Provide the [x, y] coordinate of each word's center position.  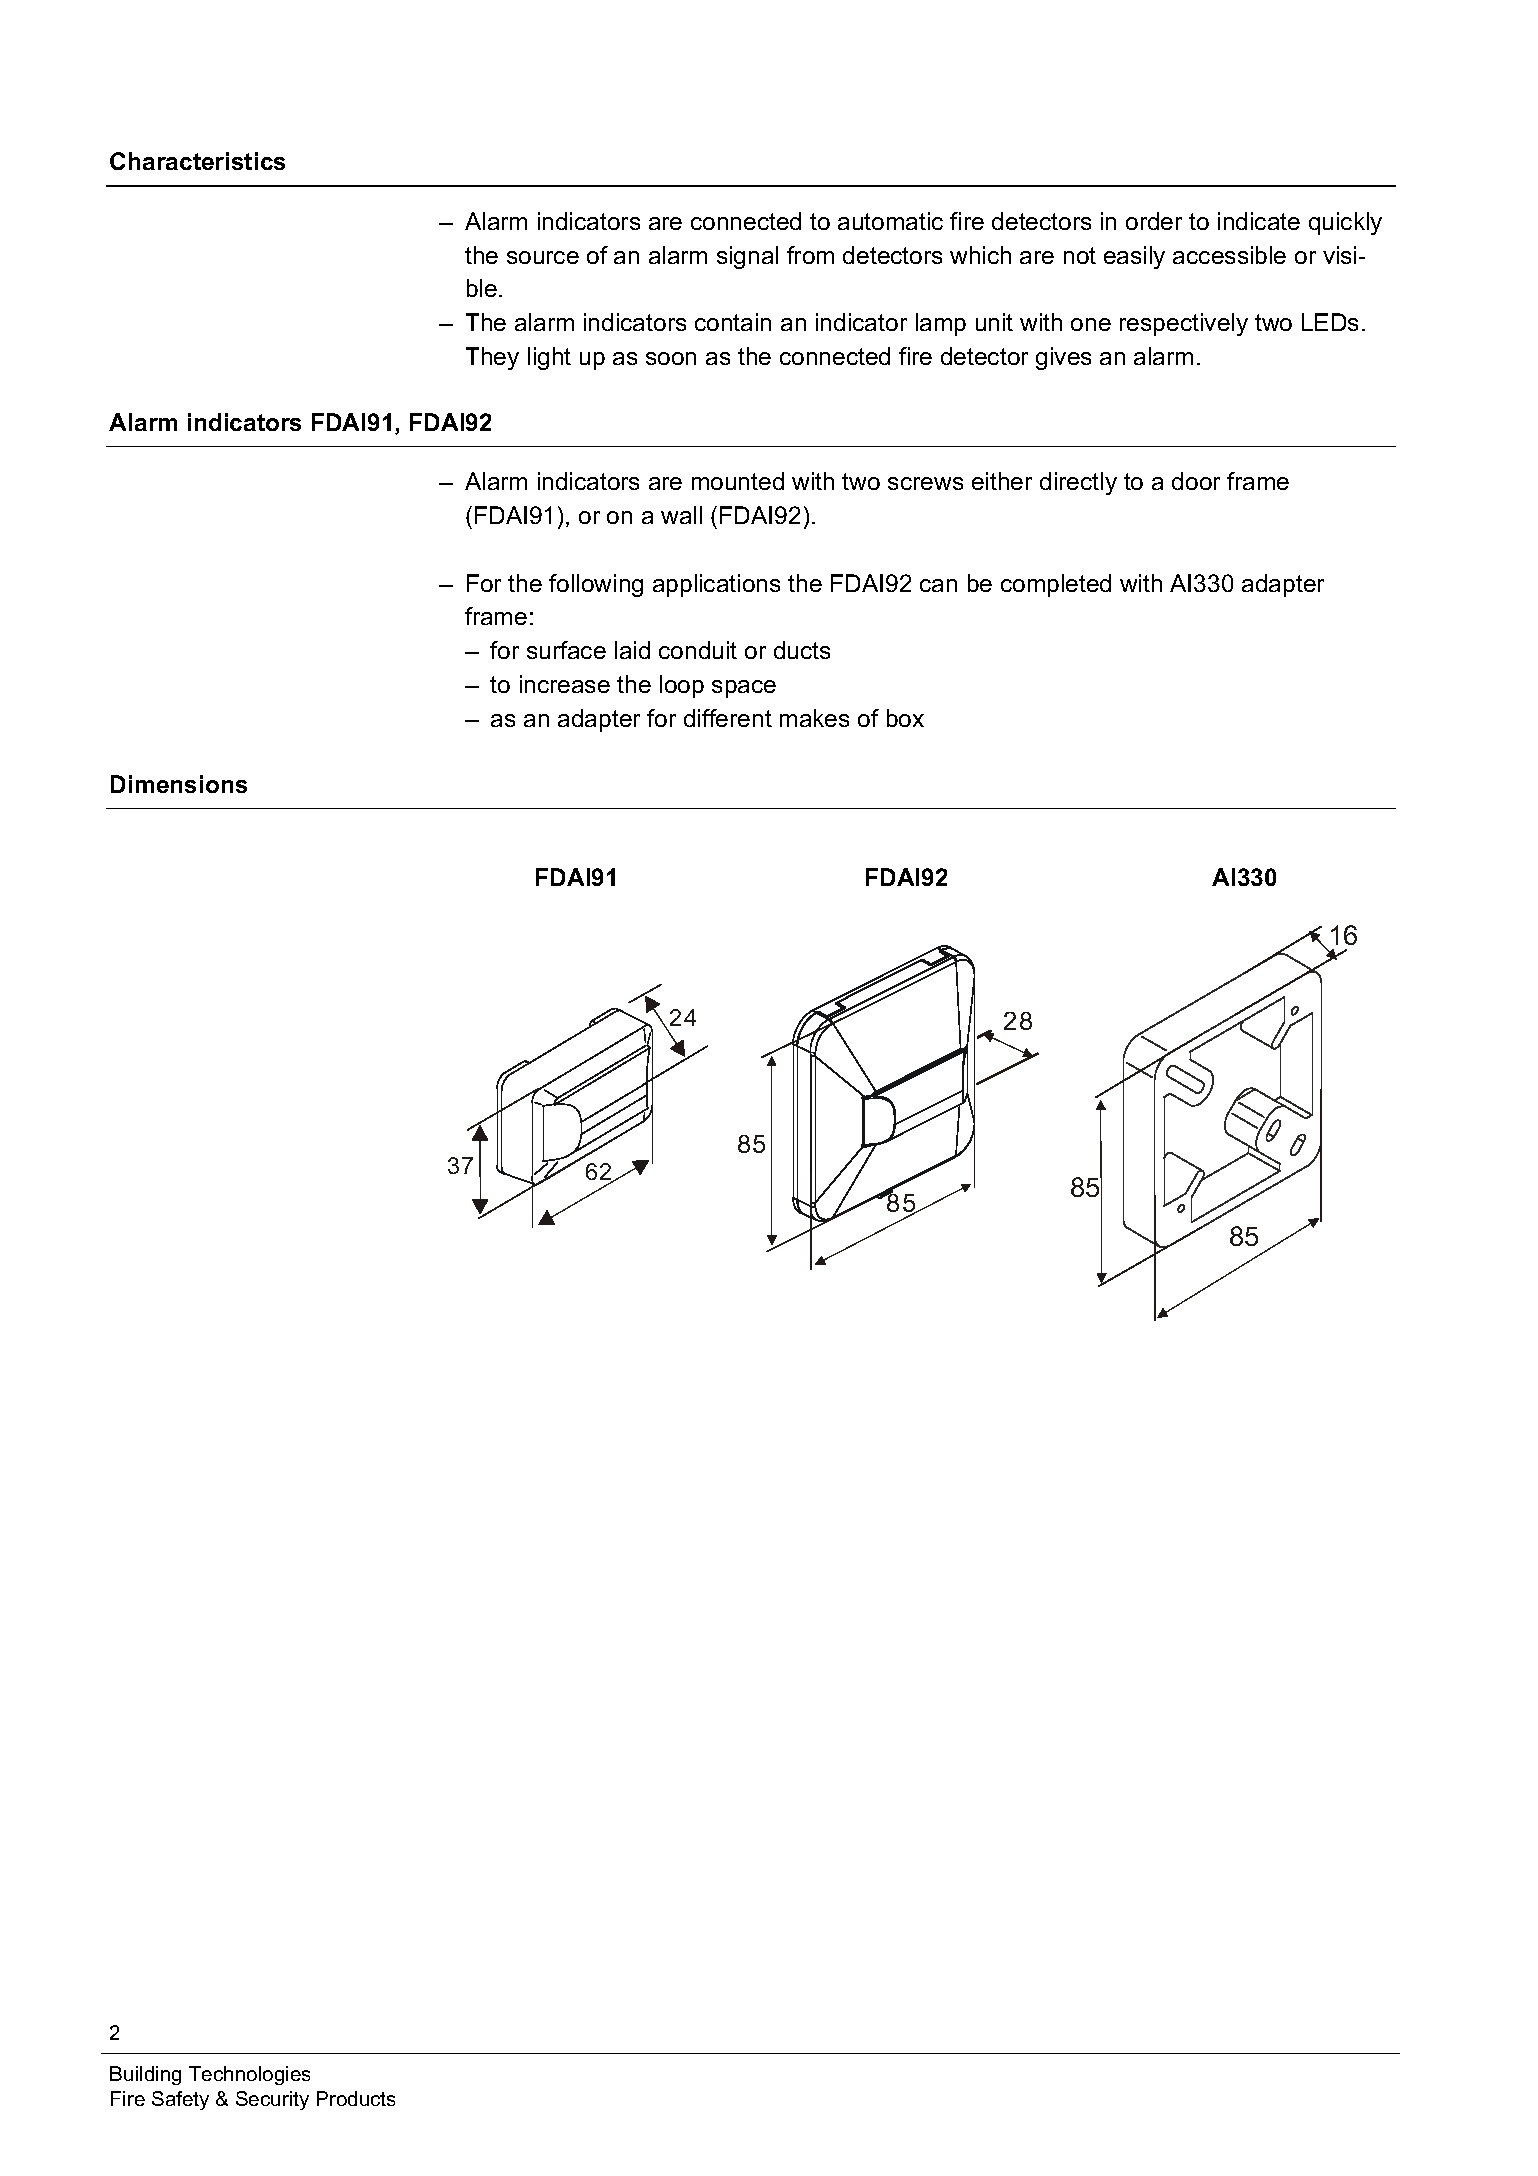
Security [272, 2100]
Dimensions [179, 784]
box [905, 718]
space [744, 689]
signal [747, 257]
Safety [180, 2100]
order [1154, 221]
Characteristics [197, 161]
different [728, 718]
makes [814, 718]
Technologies [249, 2075]
